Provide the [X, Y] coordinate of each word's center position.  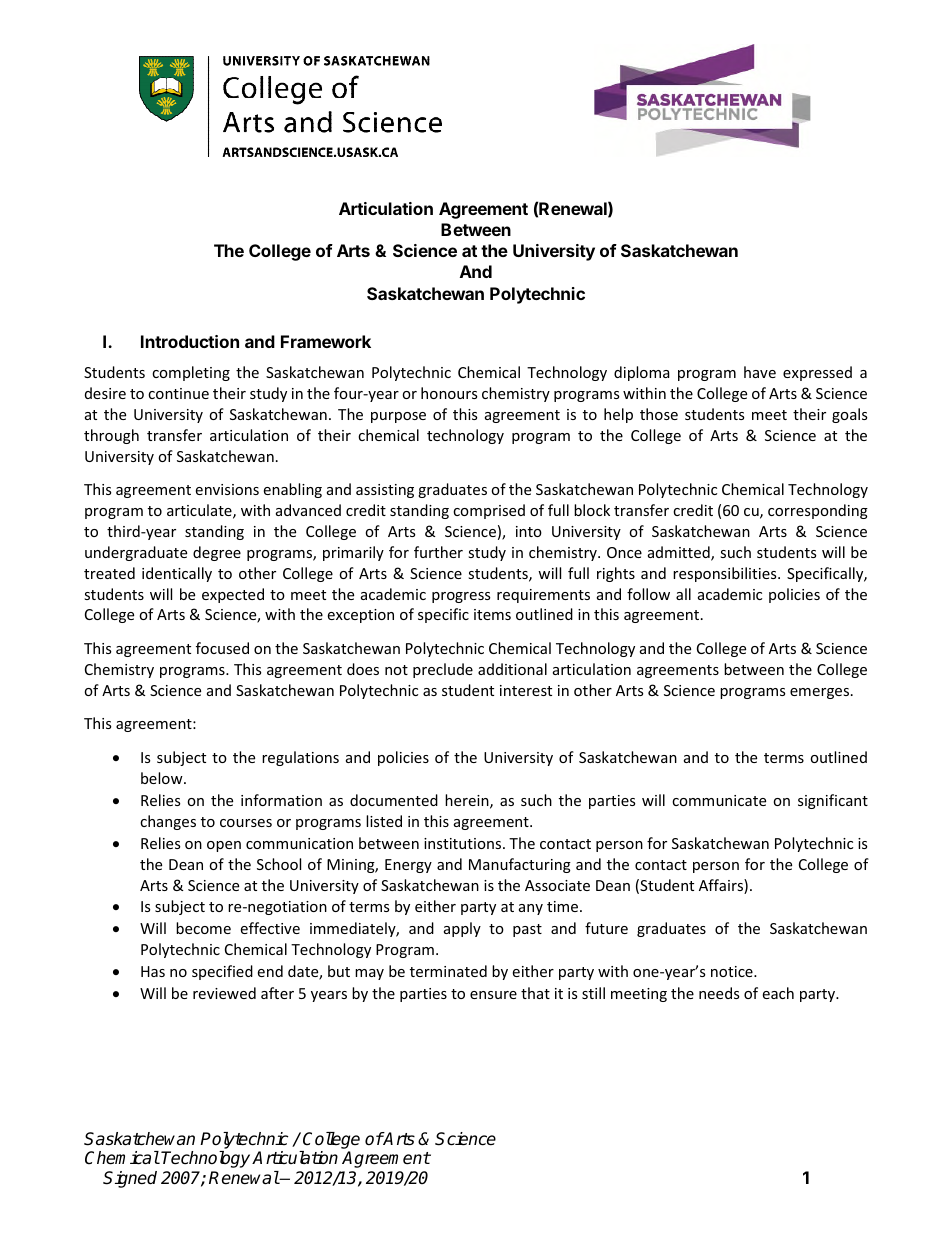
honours [449, 393]
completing [191, 373]
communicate [719, 800]
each [778, 993]
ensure [493, 995]
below [163, 778]
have [760, 372]
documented [394, 800]
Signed [130, 1179]
